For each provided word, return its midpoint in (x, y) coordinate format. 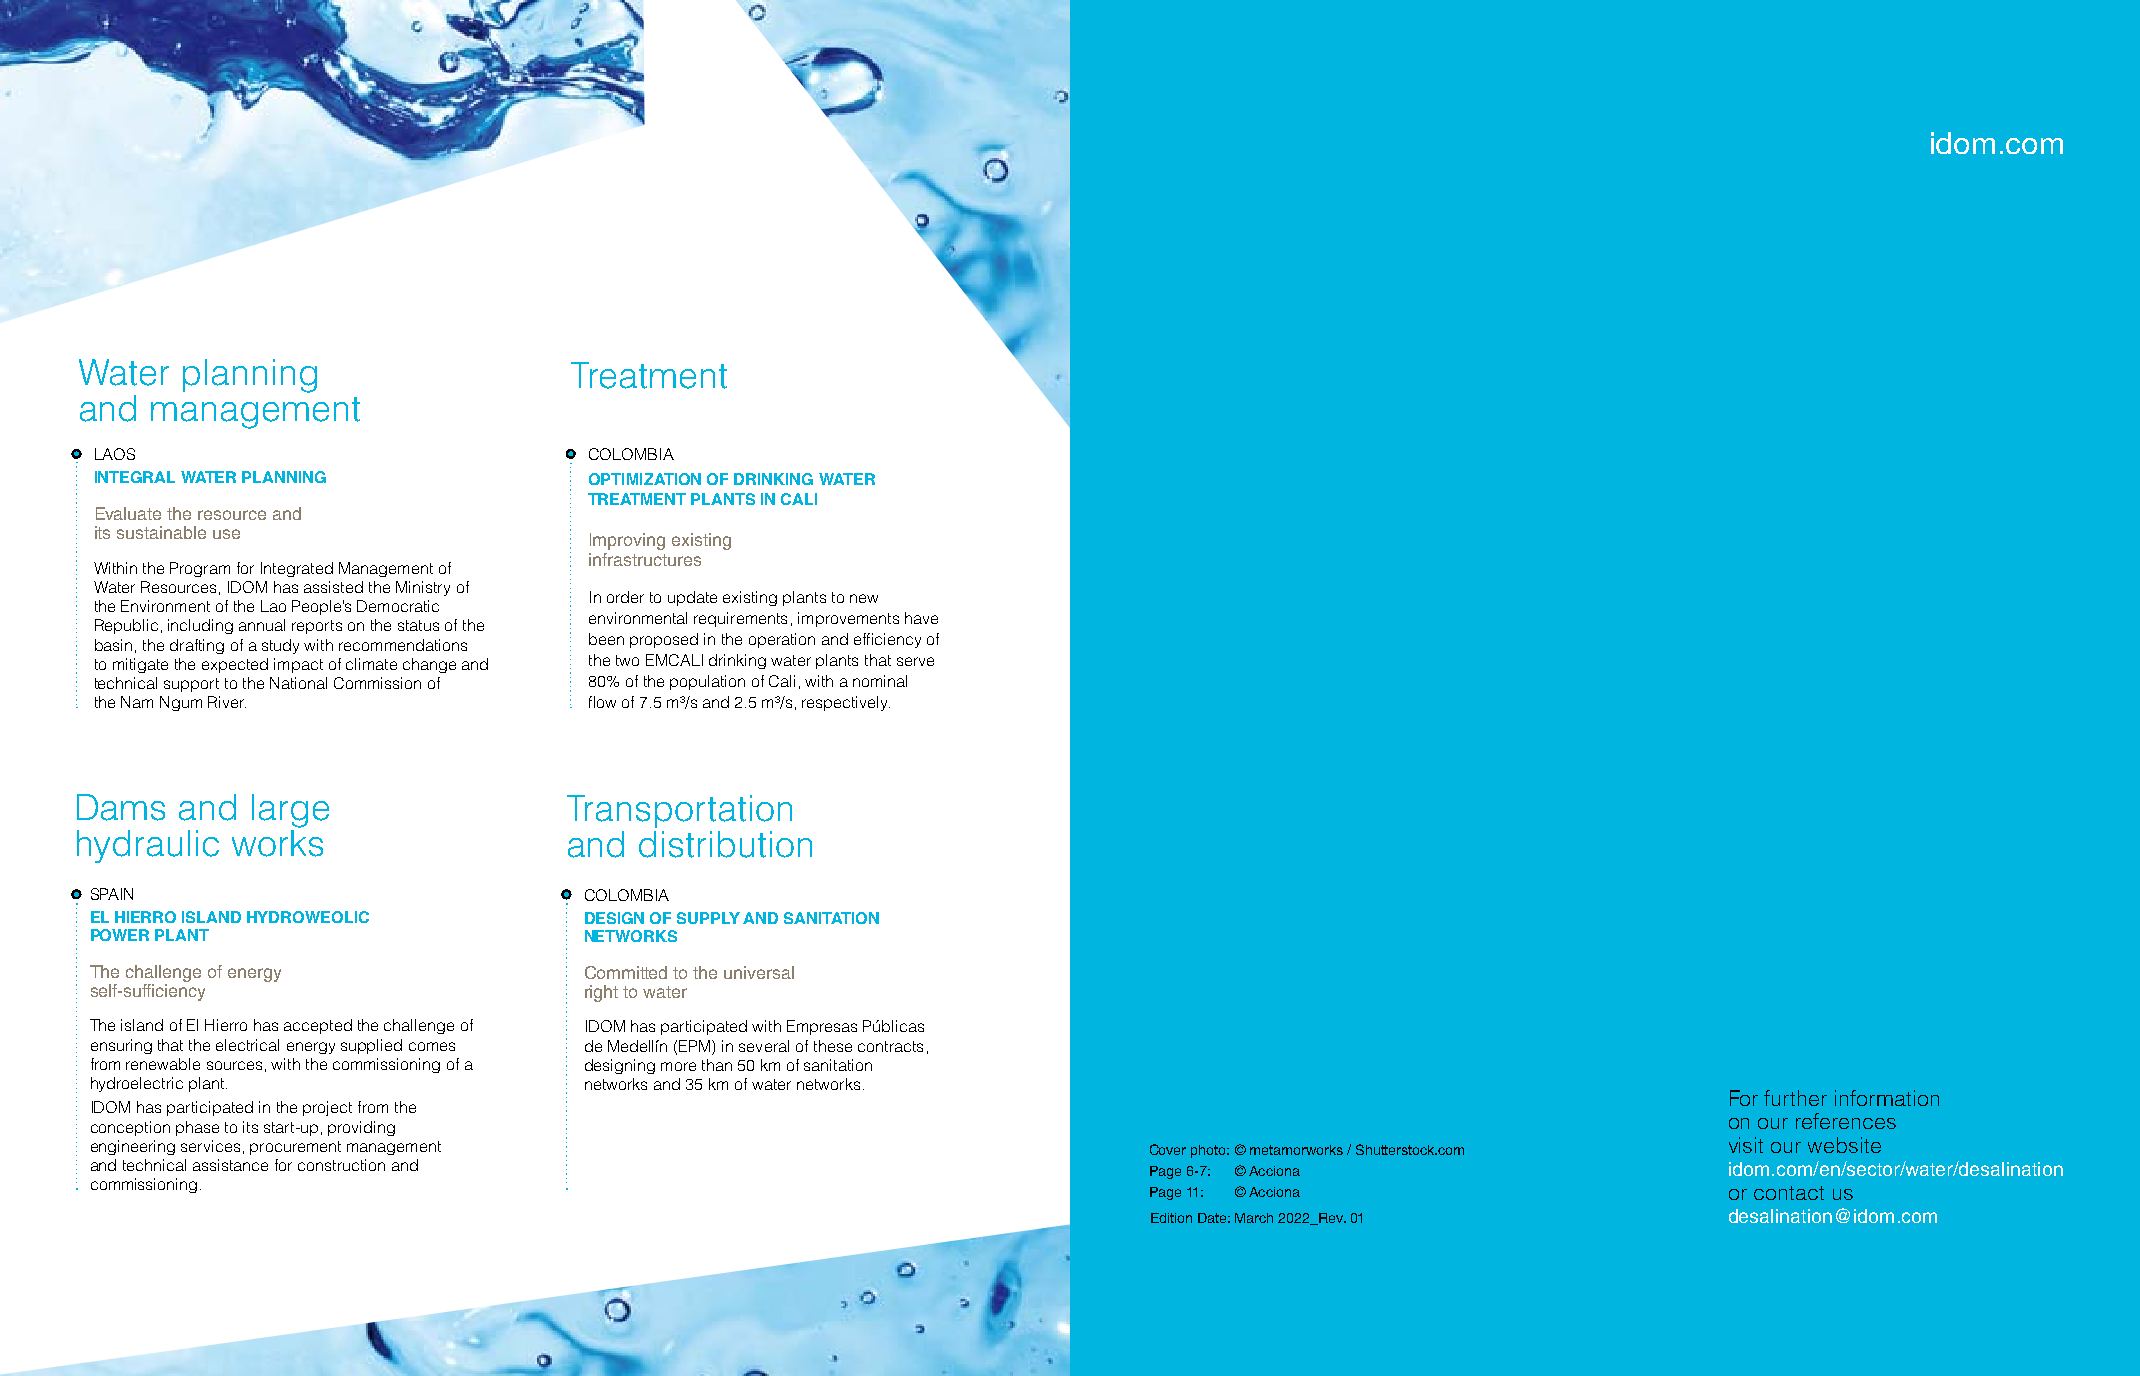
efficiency (887, 640)
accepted (318, 1026)
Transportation (679, 811)
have (921, 618)
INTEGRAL (135, 477)
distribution (725, 844)
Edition (1171, 1218)
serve (915, 661)
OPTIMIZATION (645, 479)
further (1795, 1098)
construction (341, 1165)
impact (298, 665)
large (290, 811)
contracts (890, 1046)
